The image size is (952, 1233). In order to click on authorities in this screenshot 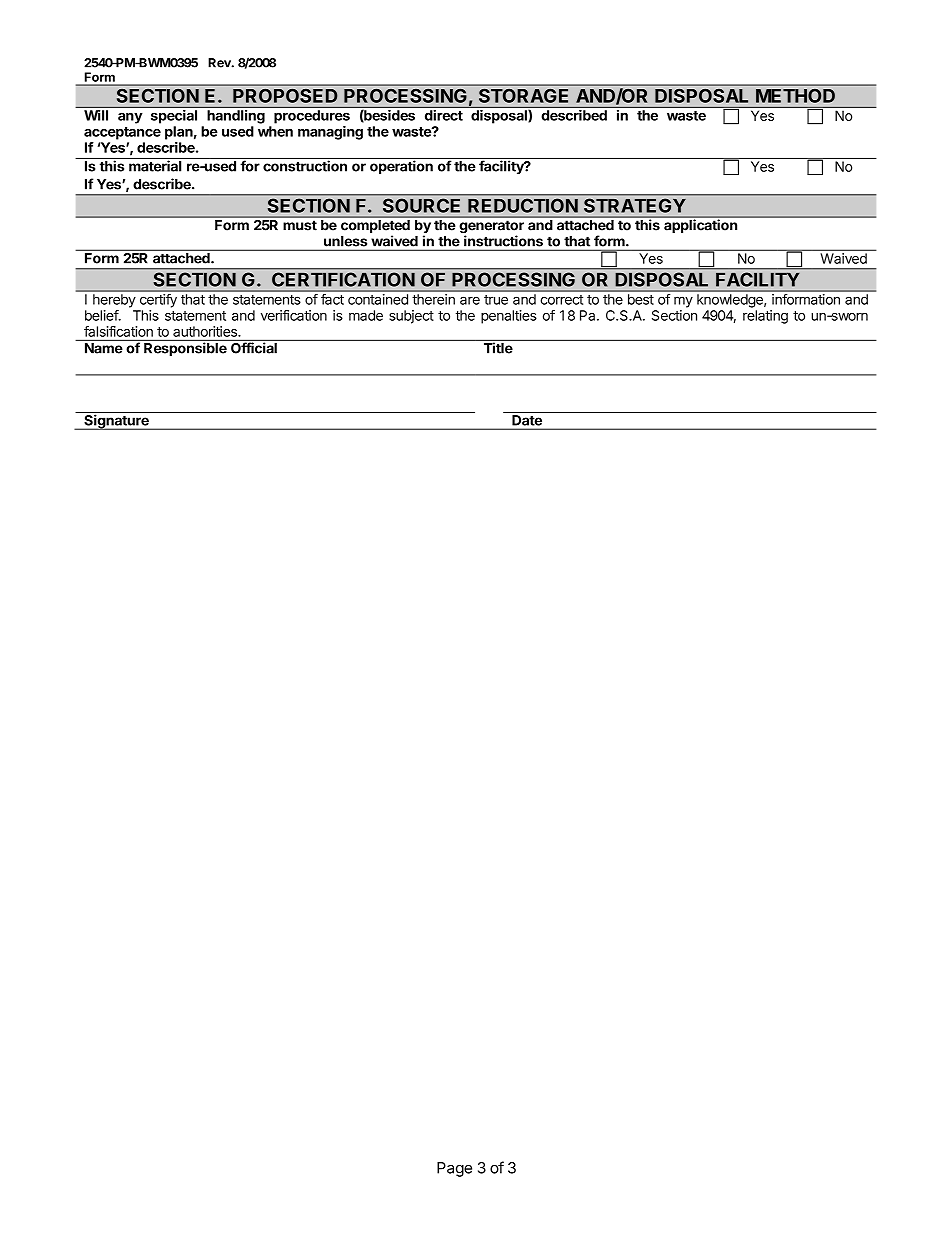, I will do `click(206, 331)`.
